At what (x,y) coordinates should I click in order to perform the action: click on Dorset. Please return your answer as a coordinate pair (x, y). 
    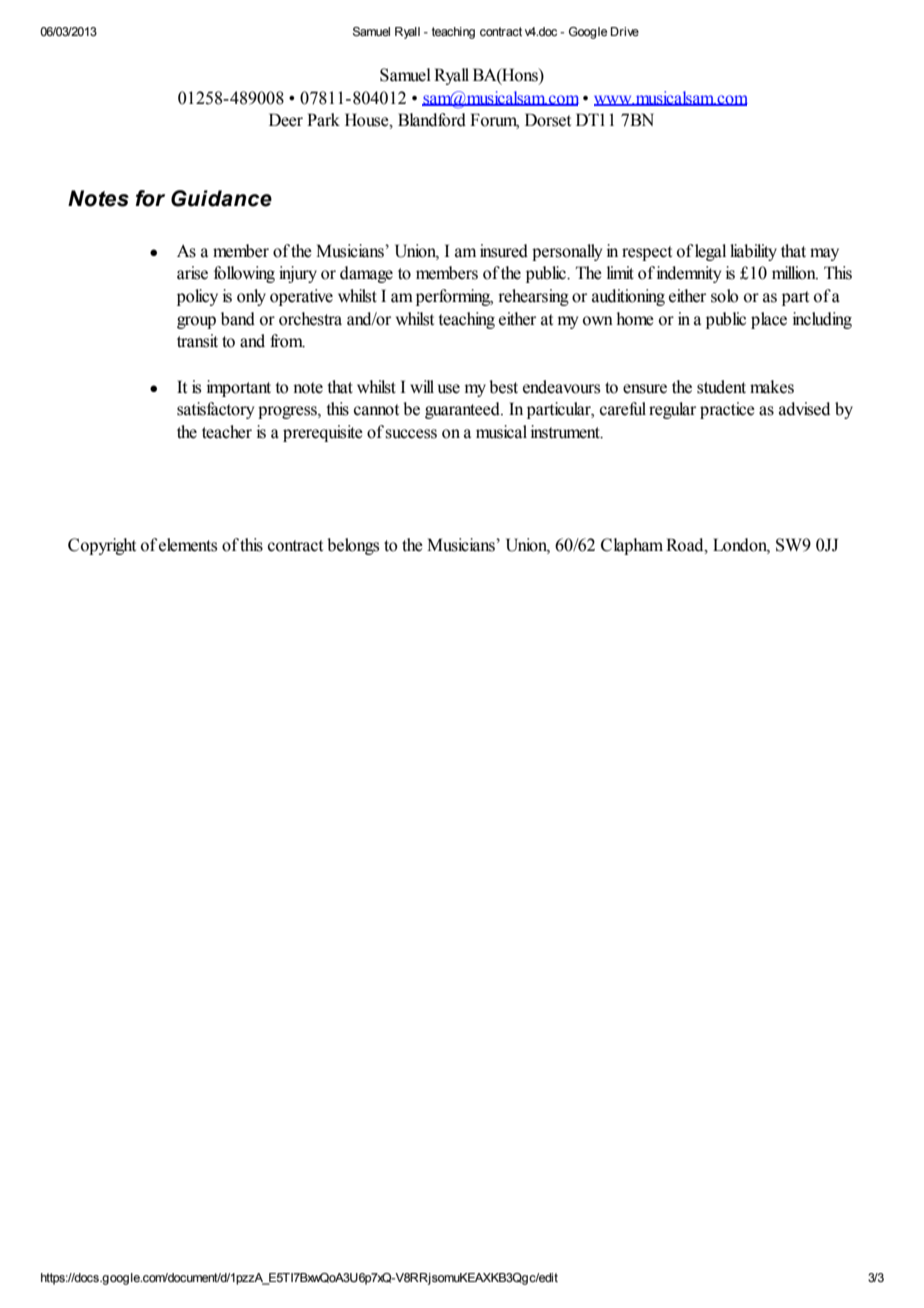
    Looking at the image, I should click on (548, 120).
